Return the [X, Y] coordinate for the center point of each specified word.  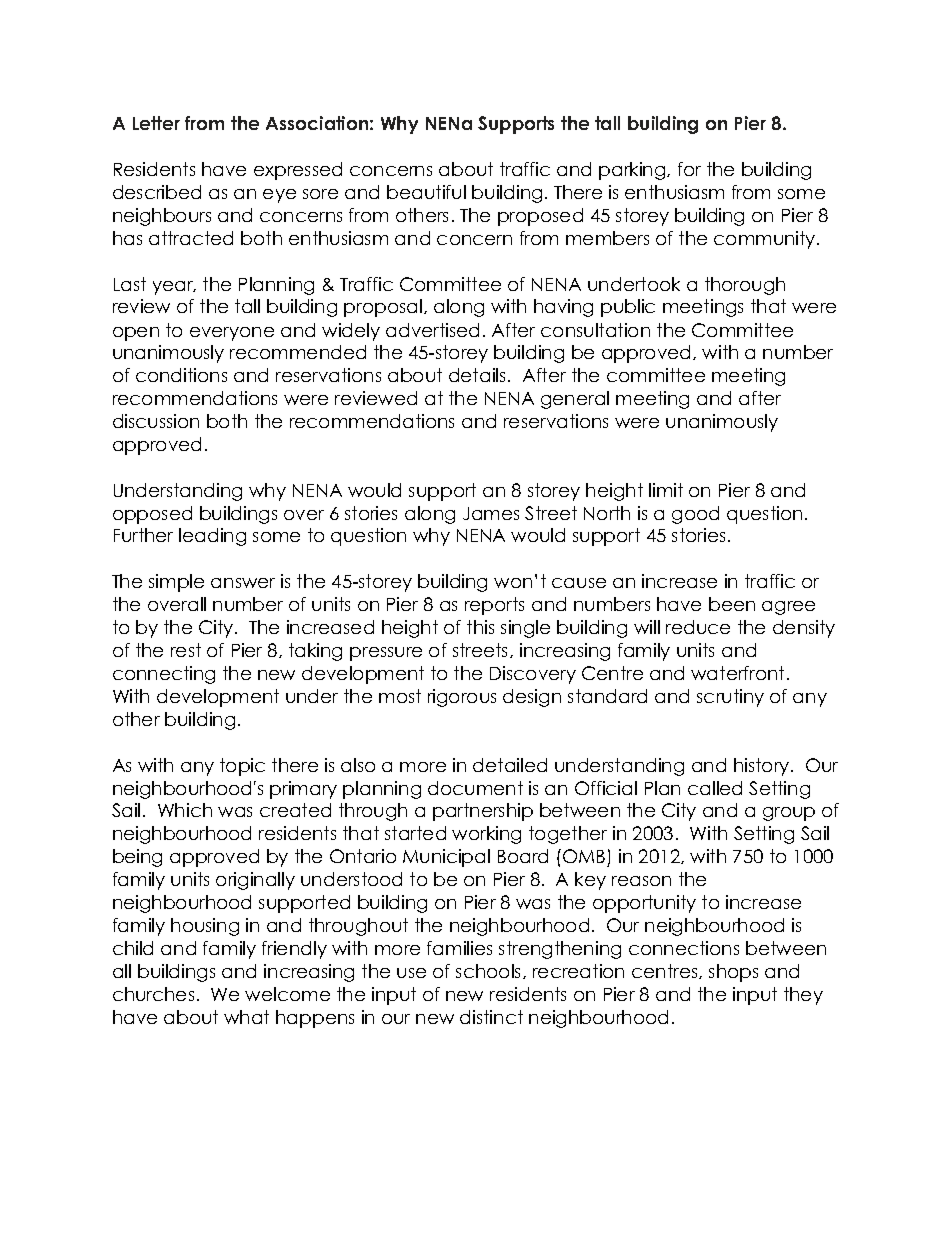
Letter [156, 123]
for [689, 169]
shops [733, 973]
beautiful [426, 192]
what [246, 1017]
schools [490, 971]
